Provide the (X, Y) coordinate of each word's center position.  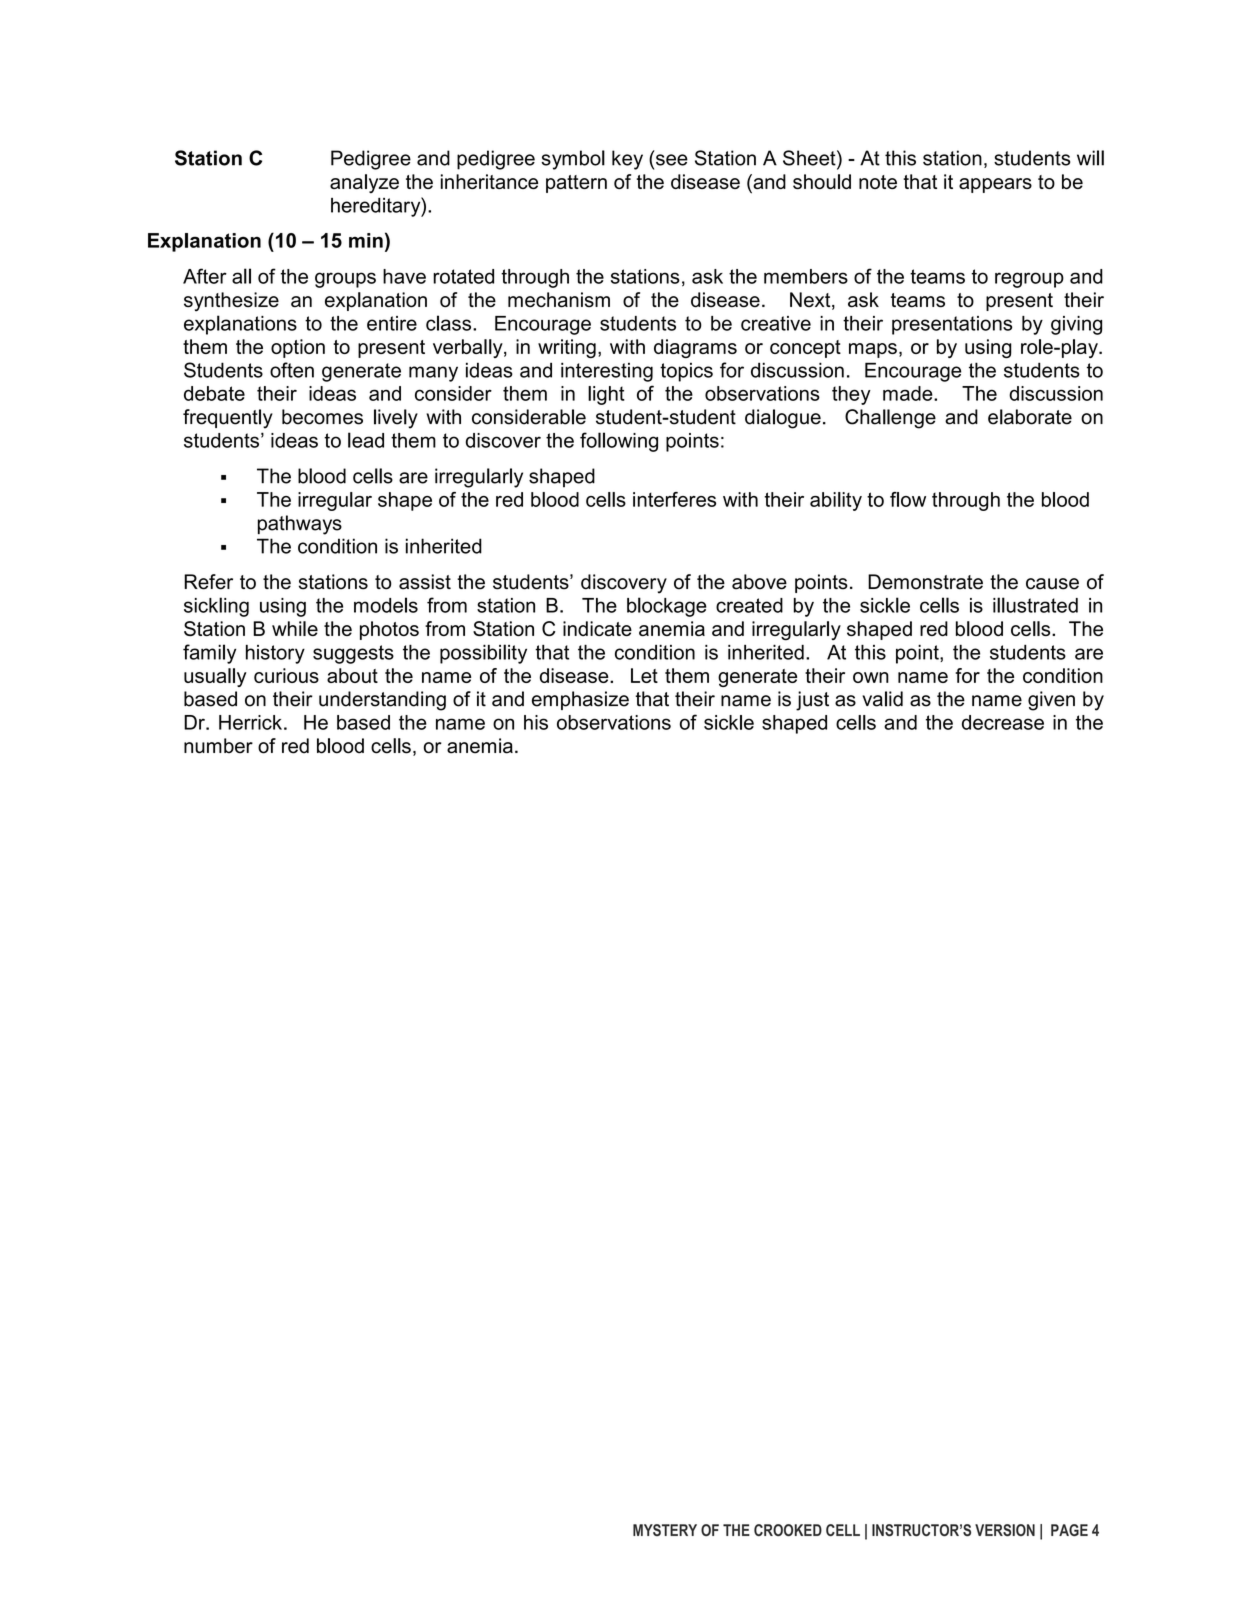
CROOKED (788, 1530)
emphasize (580, 700)
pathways (300, 525)
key (627, 160)
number (218, 746)
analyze (364, 183)
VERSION (1005, 1530)
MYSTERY (665, 1530)
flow (908, 499)
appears (995, 185)
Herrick (250, 722)
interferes (674, 499)
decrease (1003, 722)
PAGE (1069, 1530)
